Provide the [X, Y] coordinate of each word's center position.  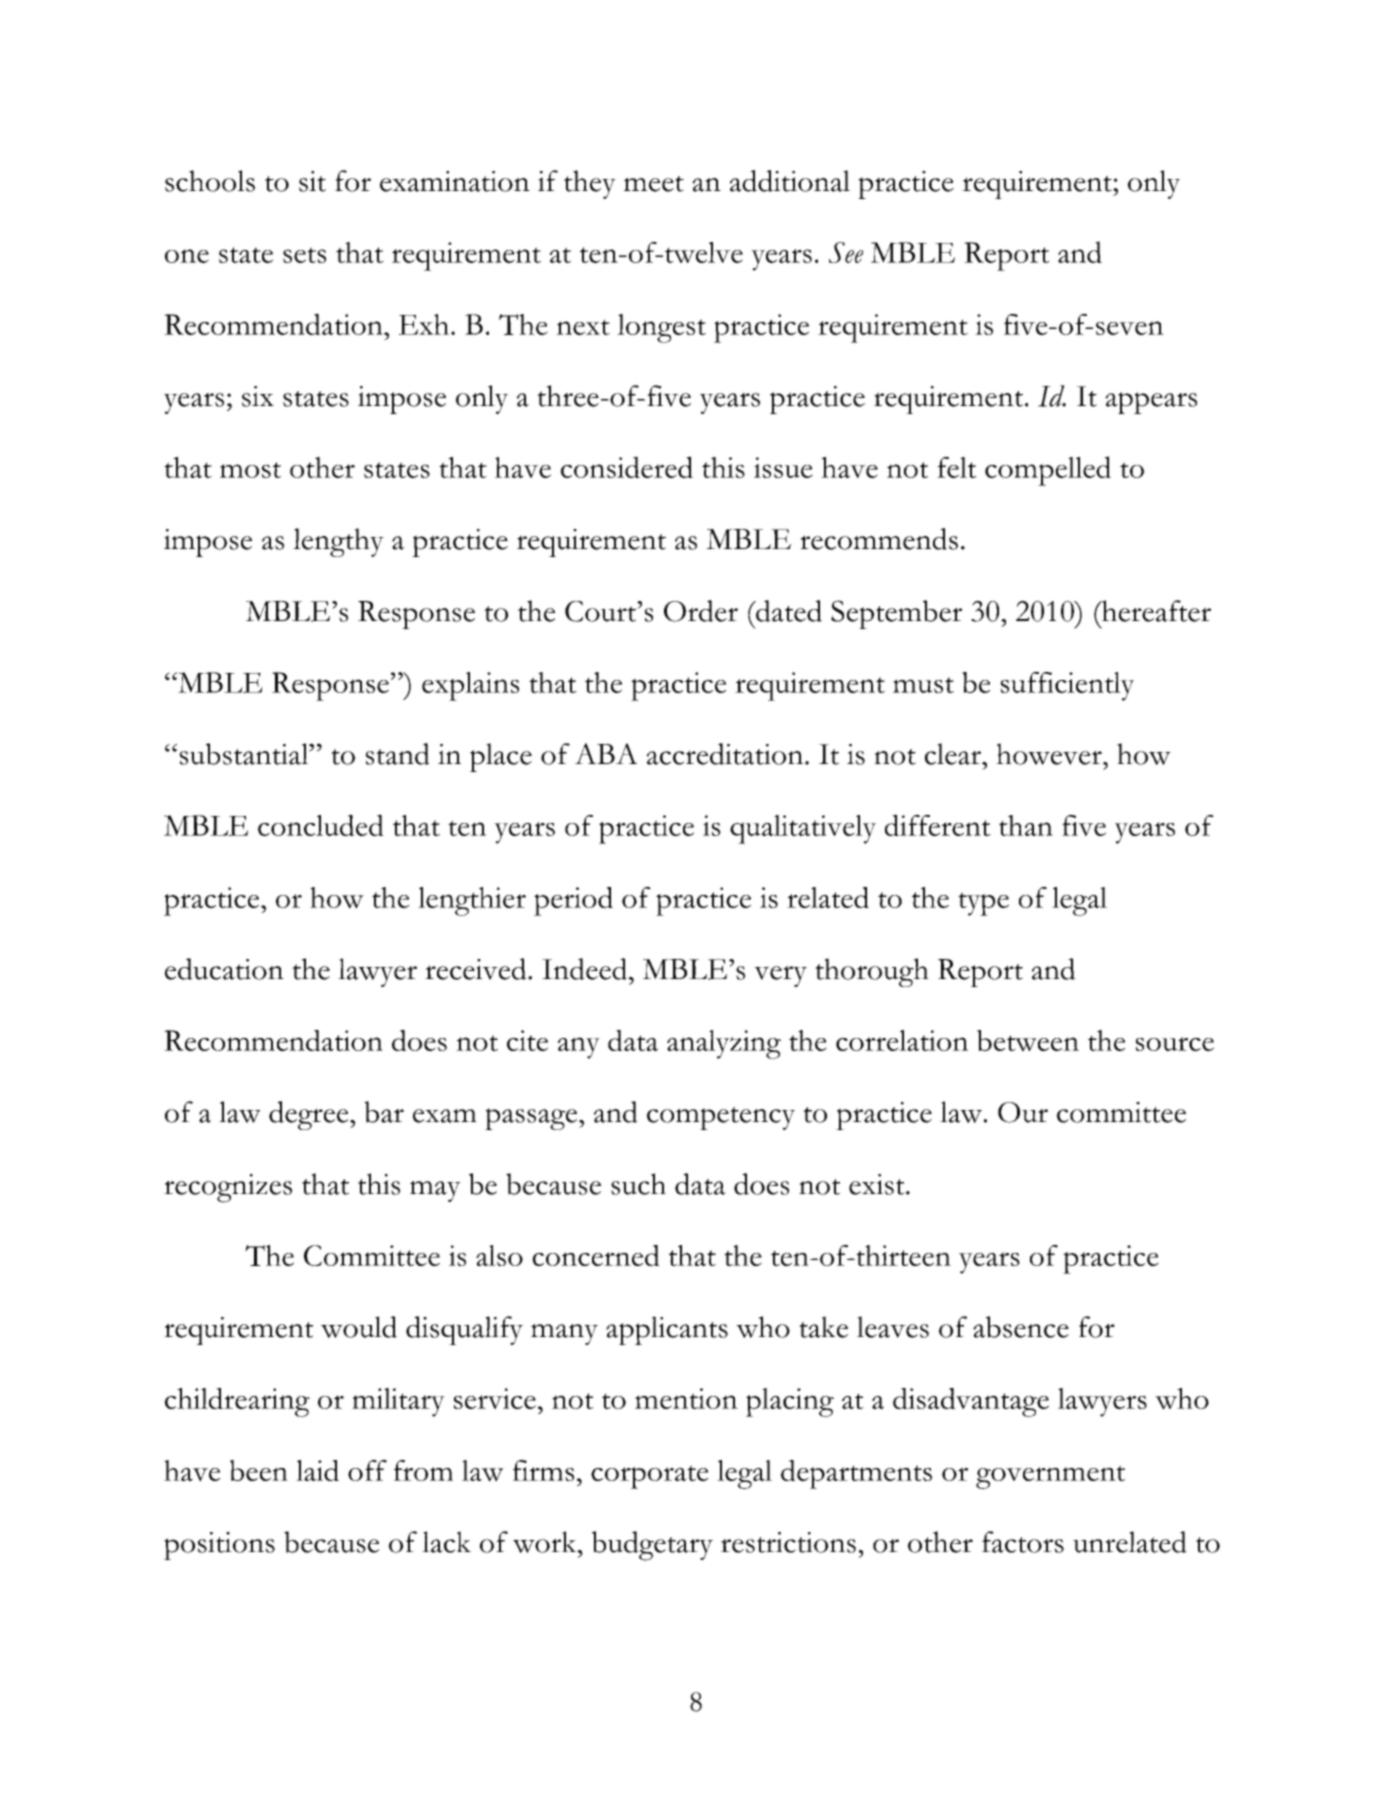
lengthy [338, 542]
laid [317, 1470]
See [846, 252]
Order [701, 611]
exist [878, 1184]
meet [654, 184]
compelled [1048, 471]
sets [304, 255]
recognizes [228, 1188]
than [1026, 825]
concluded [321, 825]
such [638, 1184]
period [573, 901]
